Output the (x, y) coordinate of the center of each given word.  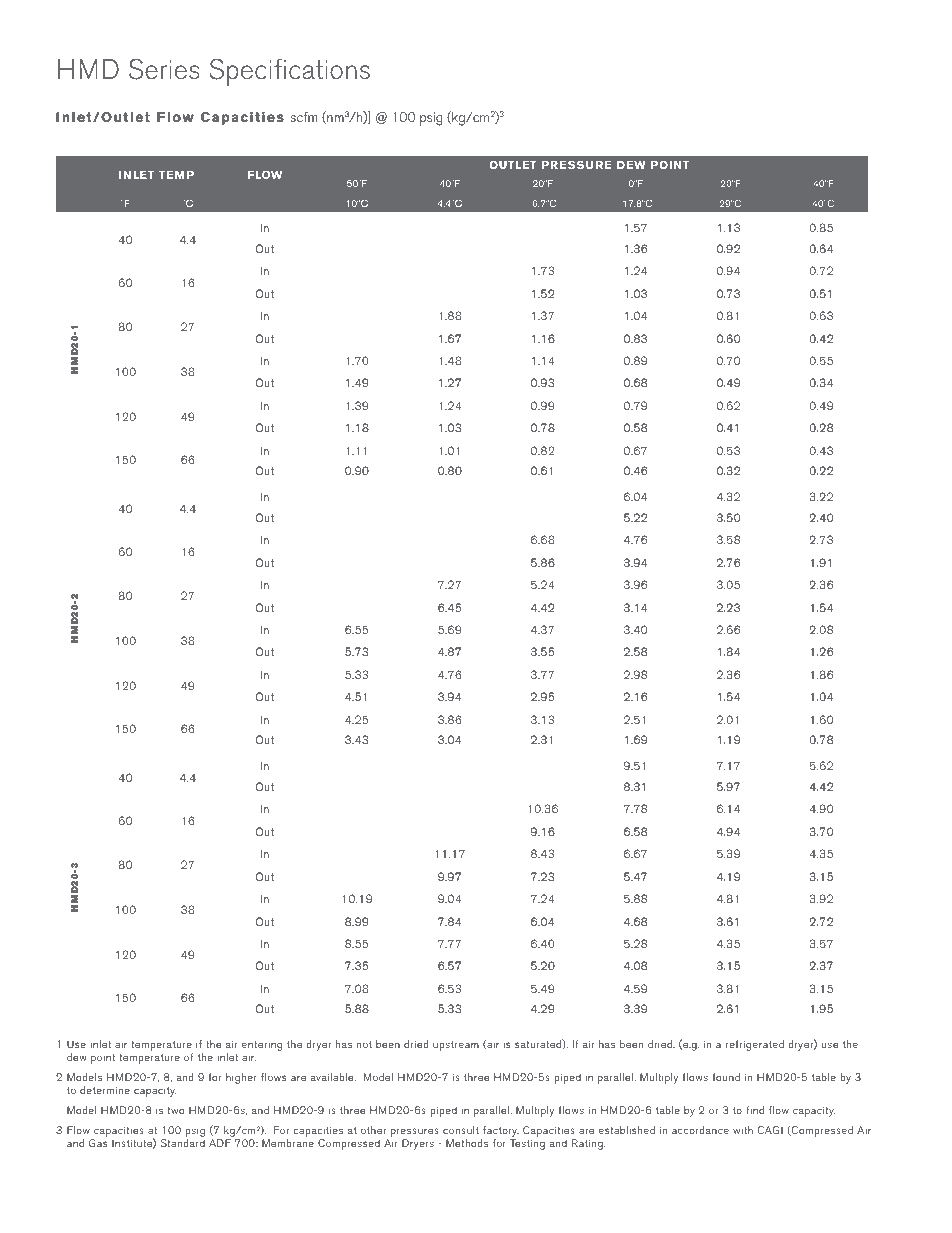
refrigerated (755, 1045)
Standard (183, 1143)
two (175, 1110)
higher (241, 1078)
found (726, 1077)
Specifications (289, 72)
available (333, 1077)
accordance (700, 1130)
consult (461, 1130)
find (755, 1110)
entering (262, 1045)
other (373, 1130)
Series (164, 69)
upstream (456, 1045)
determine (105, 1090)
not (364, 1044)
